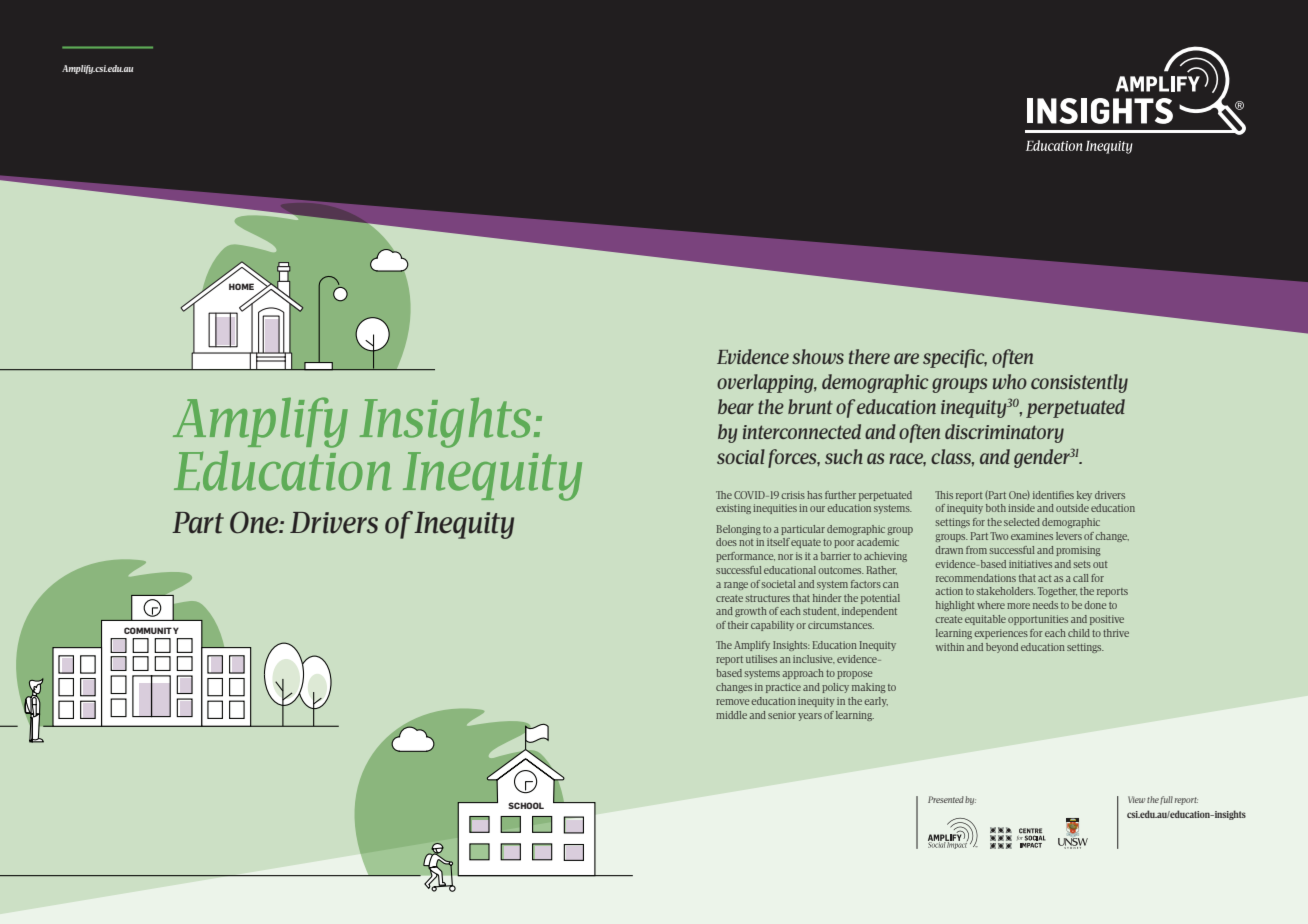  I want to click on utilises, so click(761, 659).
